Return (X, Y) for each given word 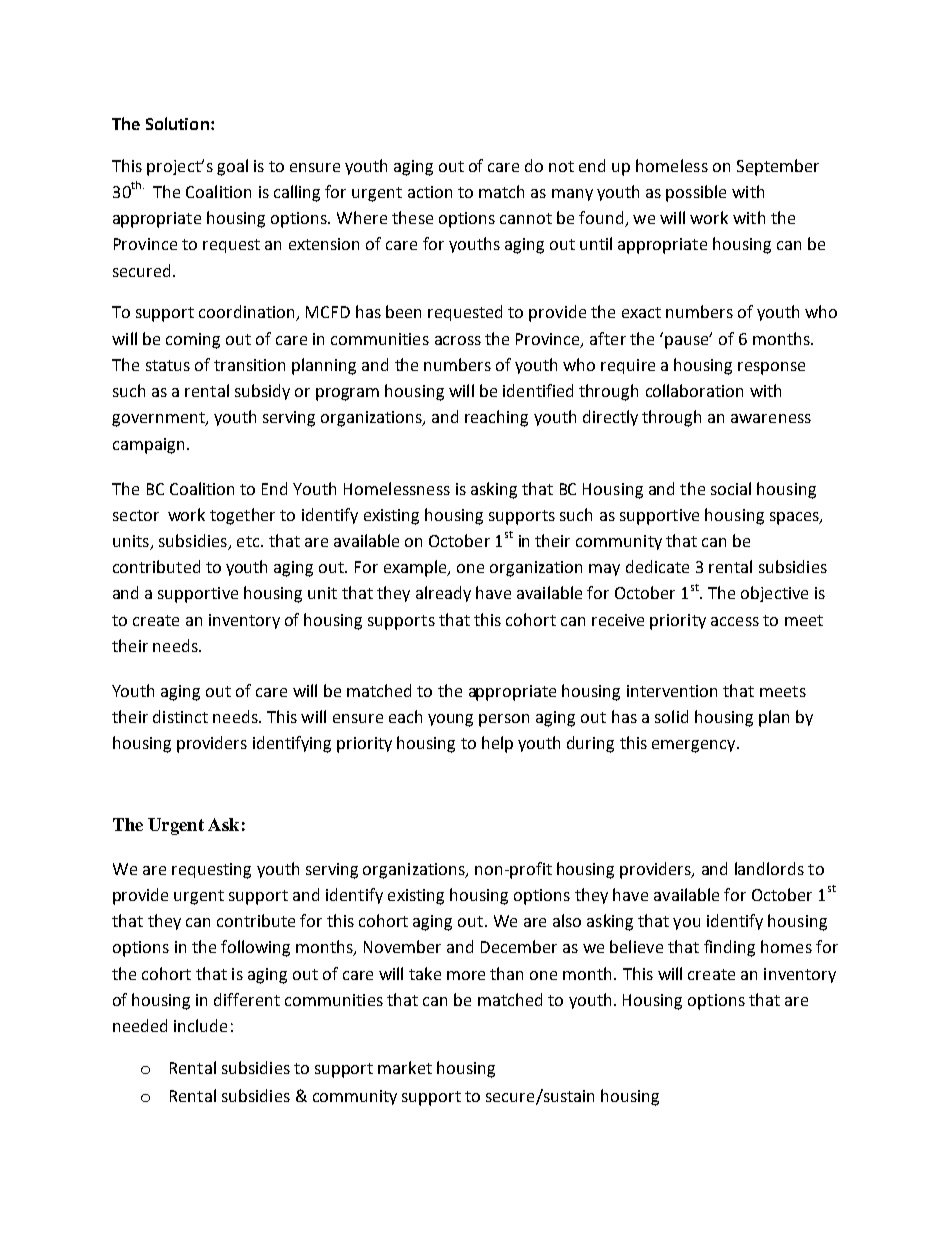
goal (232, 167)
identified (538, 390)
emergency (695, 746)
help (497, 744)
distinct (180, 716)
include (200, 1025)
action (430, 192)
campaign (148, 446)
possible (696, 193)
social (731, 488)
